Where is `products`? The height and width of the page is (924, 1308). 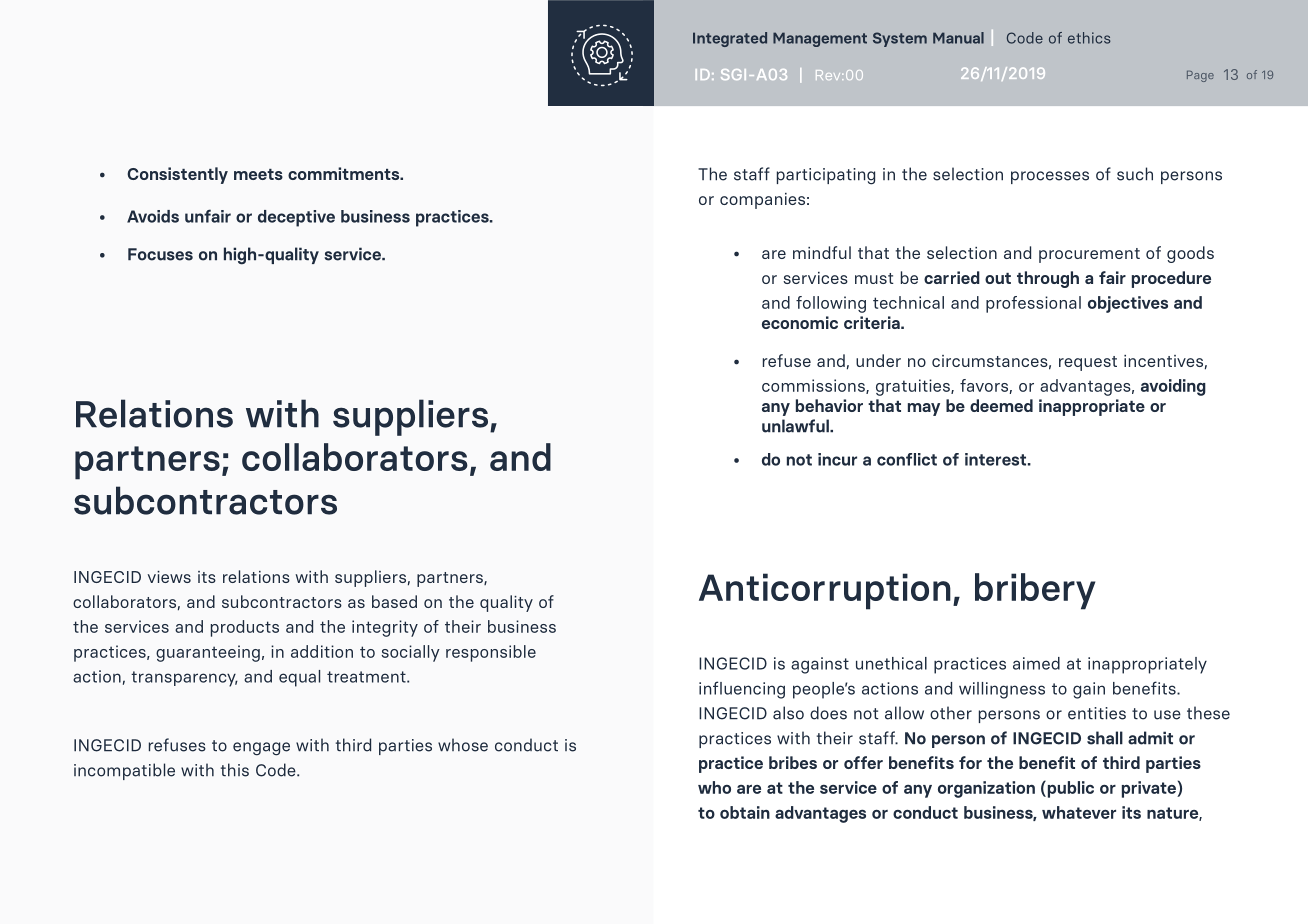
products is located at coordinates (245, 628).
